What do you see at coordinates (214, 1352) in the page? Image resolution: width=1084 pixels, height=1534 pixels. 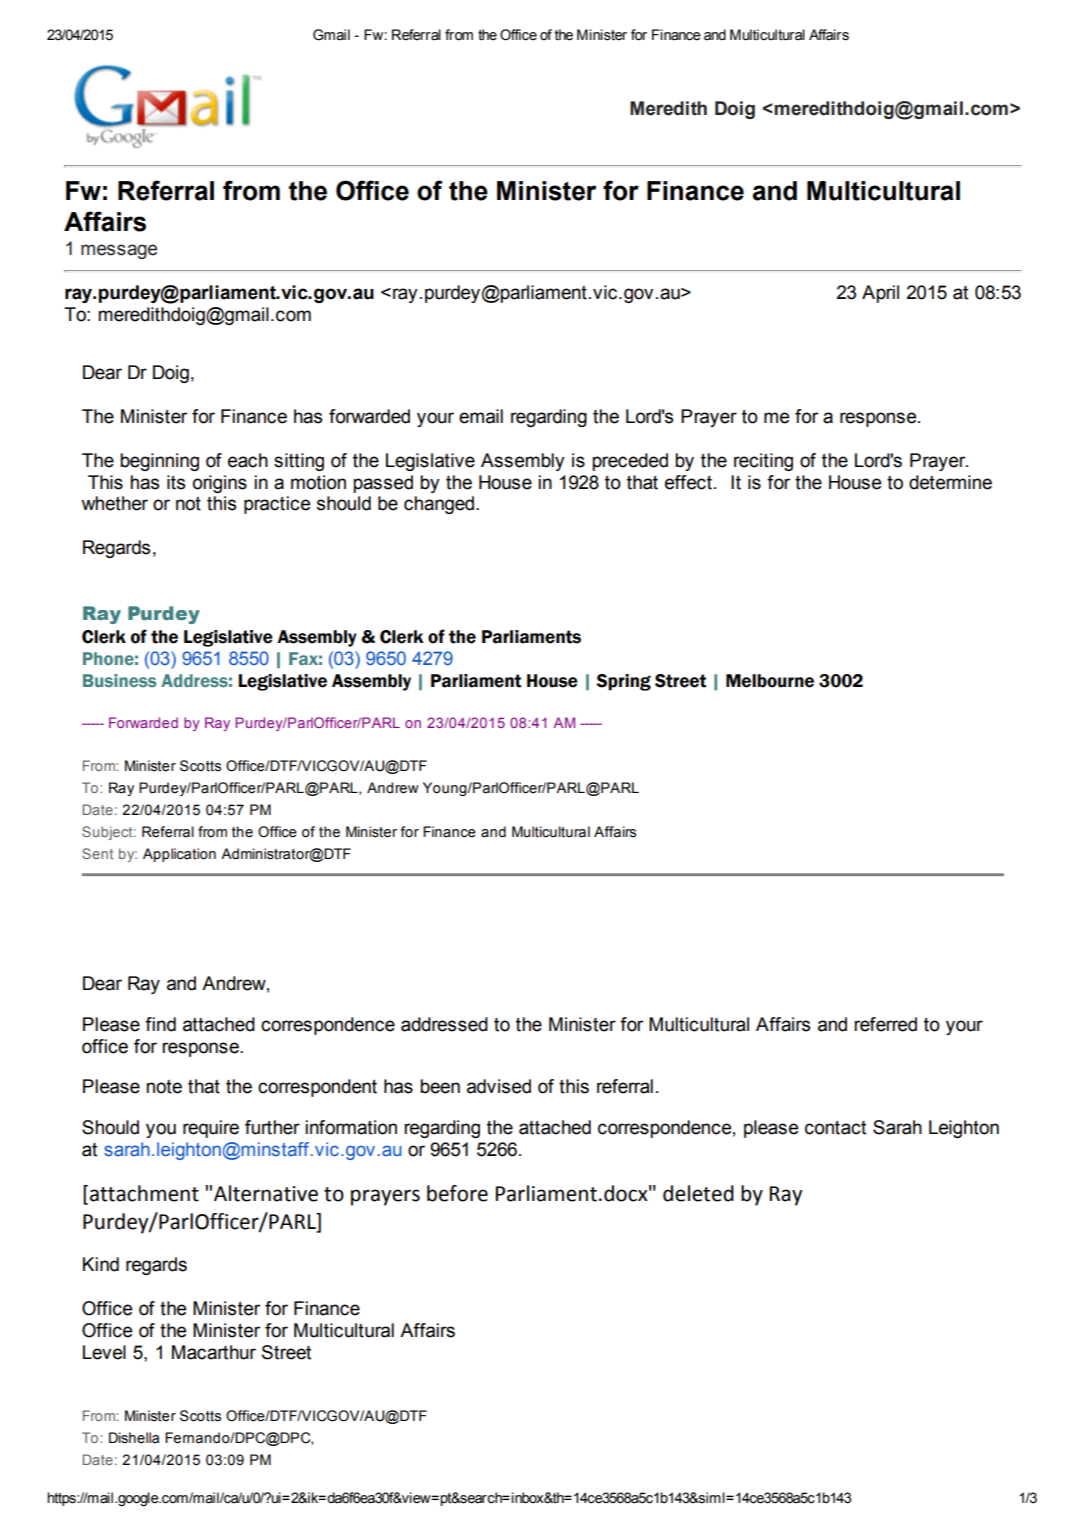 I see `Macarthur` at bounding box center [214, 1352].
